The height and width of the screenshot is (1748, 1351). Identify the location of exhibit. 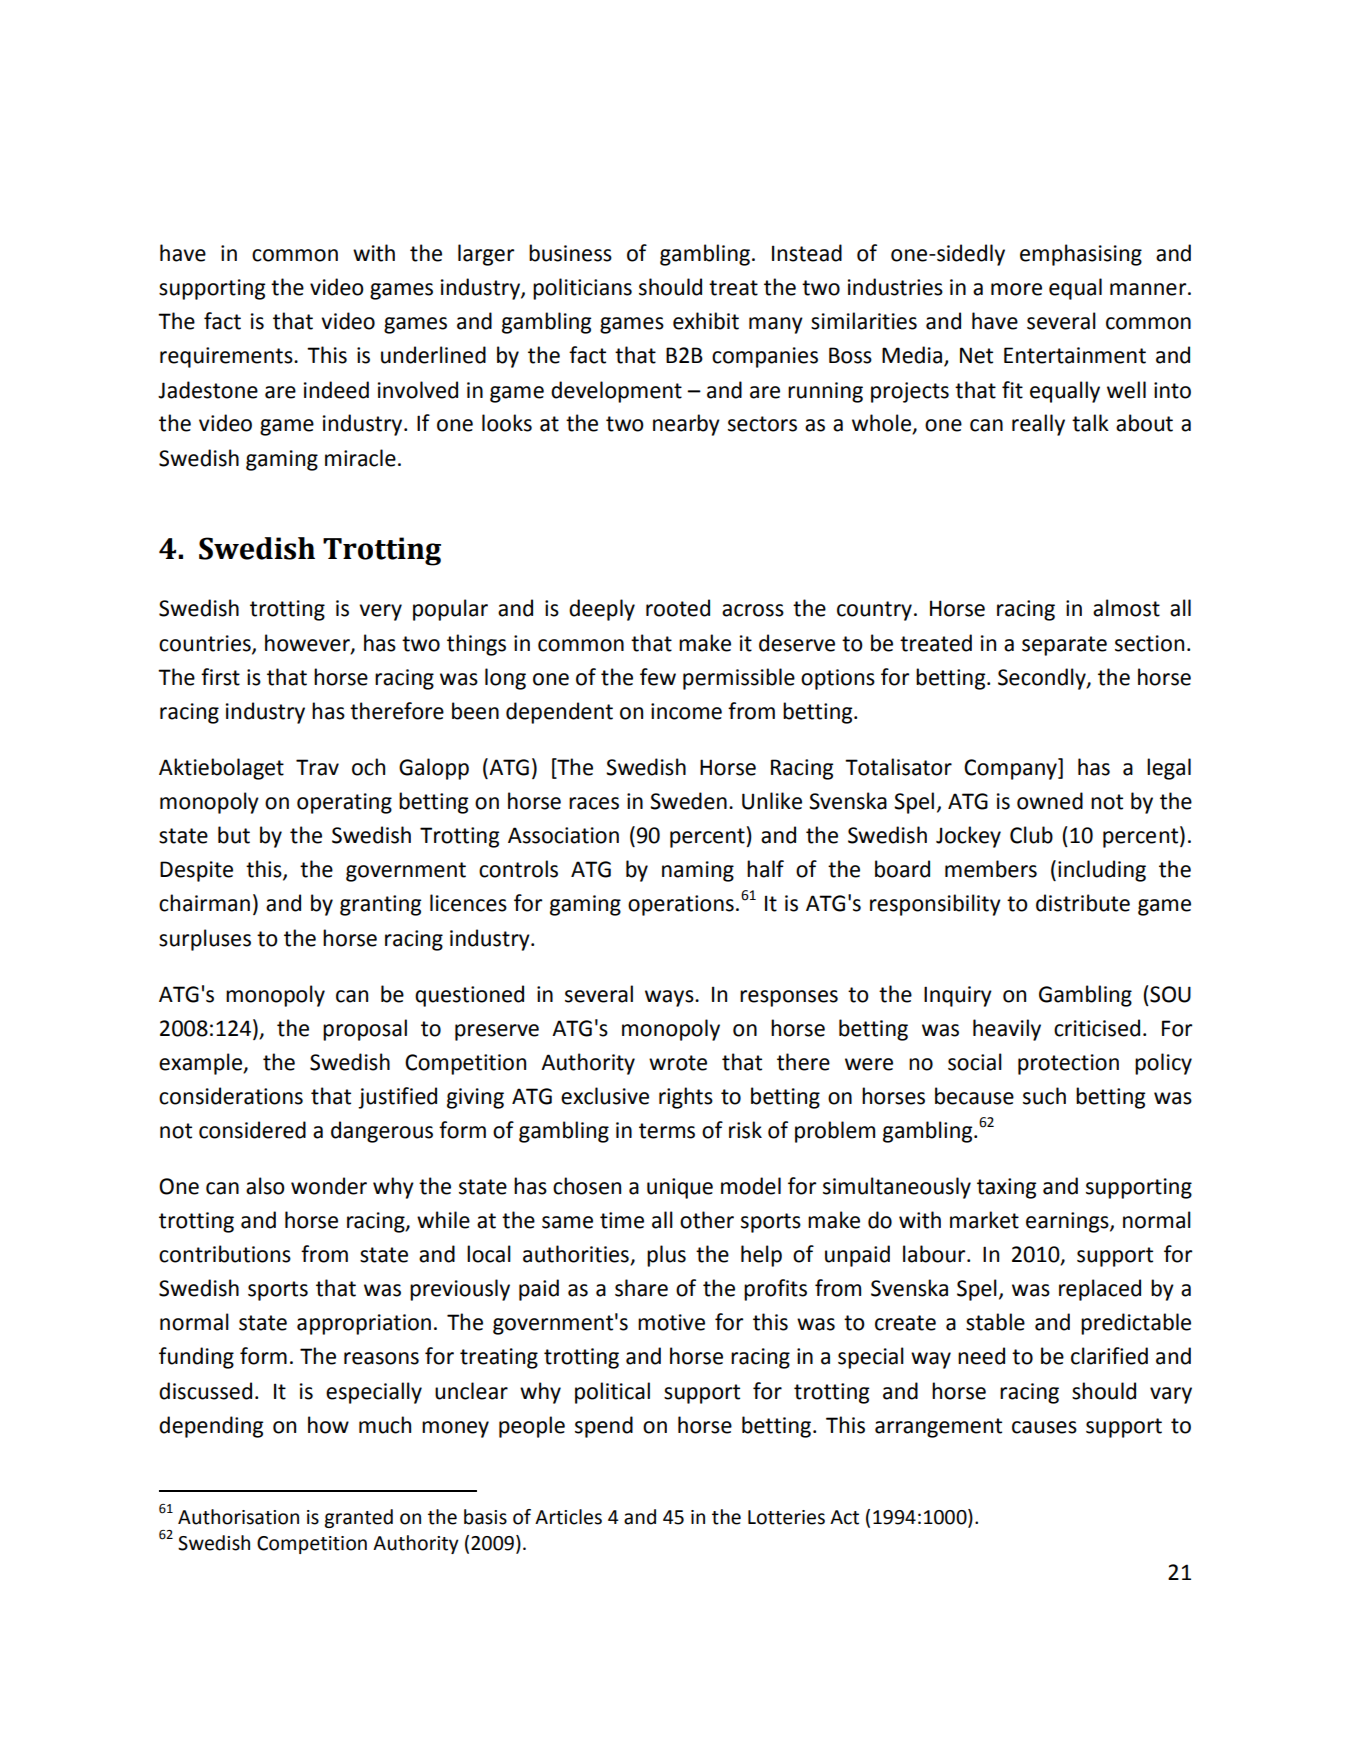
(706, 321).
